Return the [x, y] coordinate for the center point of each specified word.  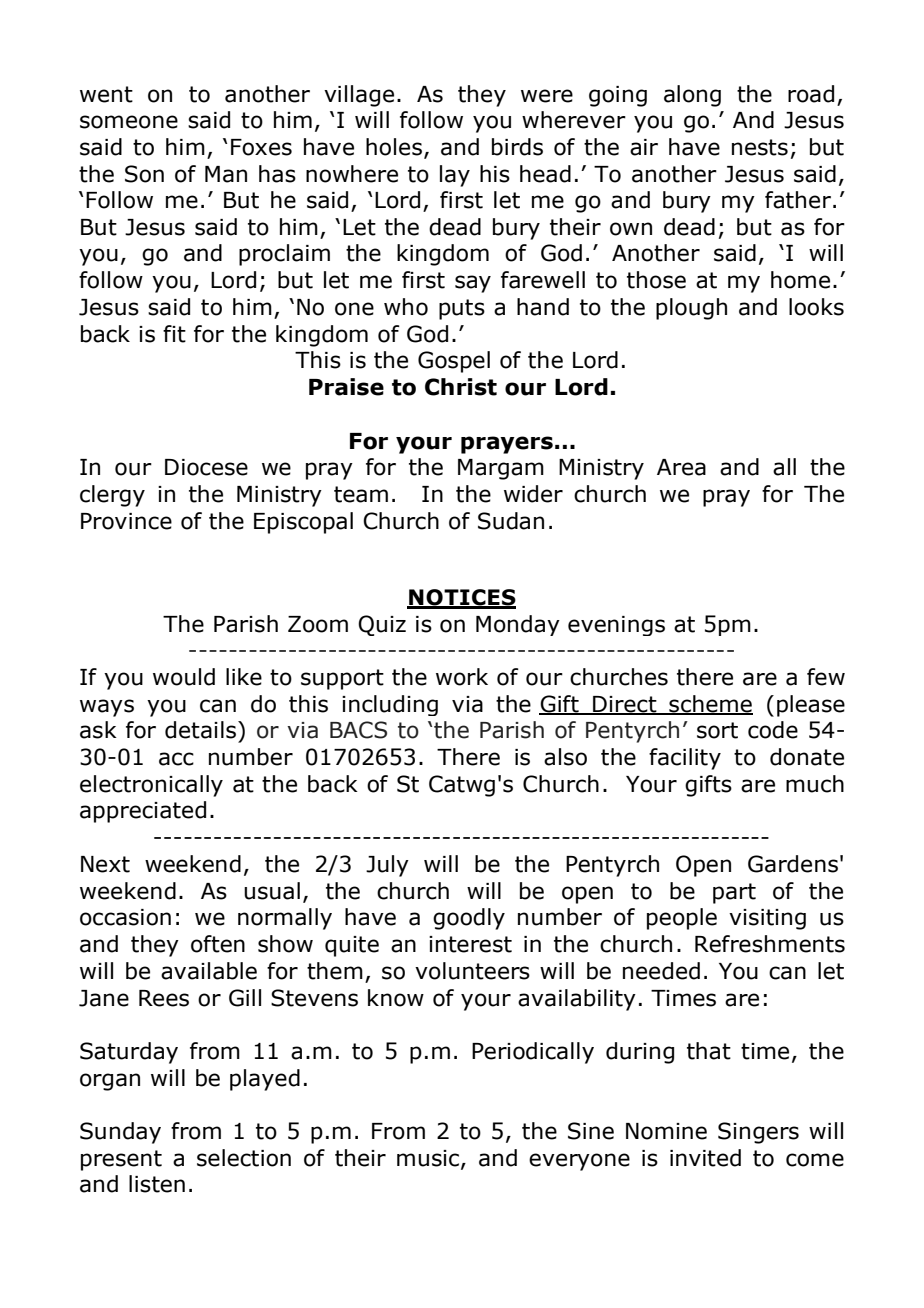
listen [157, 1184]
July [387, 866]
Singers [758, 1133]
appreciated [143, 812]
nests [760, 147]
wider [533, 494]
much [815, 784]
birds [517, 147]
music [429, 1159]
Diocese [206, 467]
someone [129, 122]
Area [681, 467]
